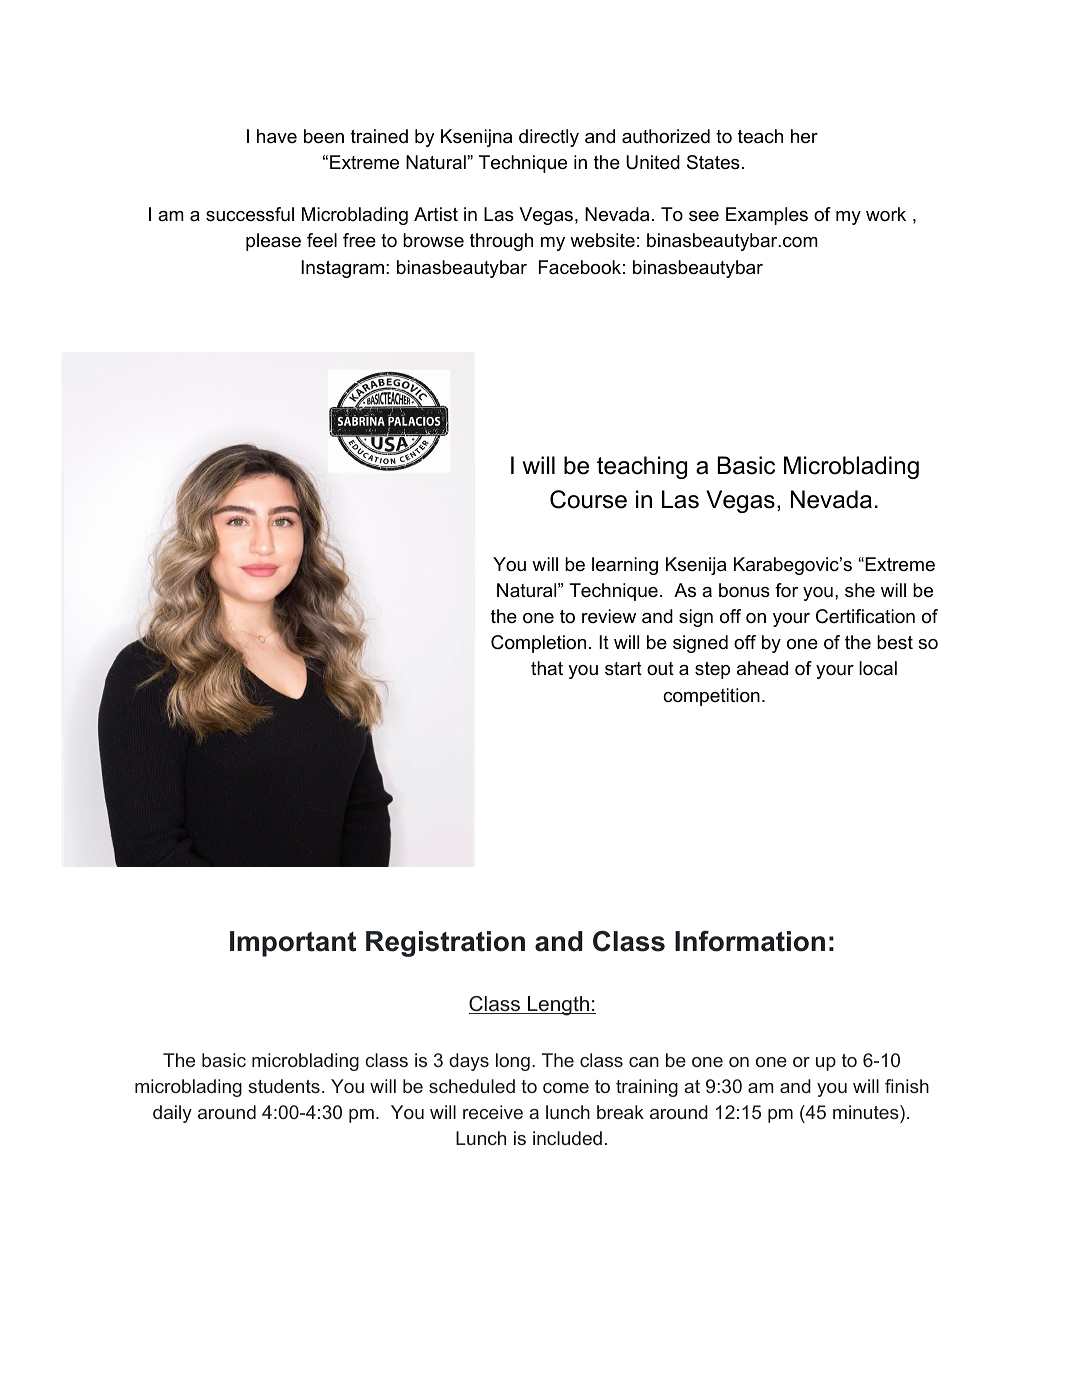 This screenshot has width=1065, height=1378. Describe the element at coordinates (860, 590) in the screenshot. I see `she` at that location.
